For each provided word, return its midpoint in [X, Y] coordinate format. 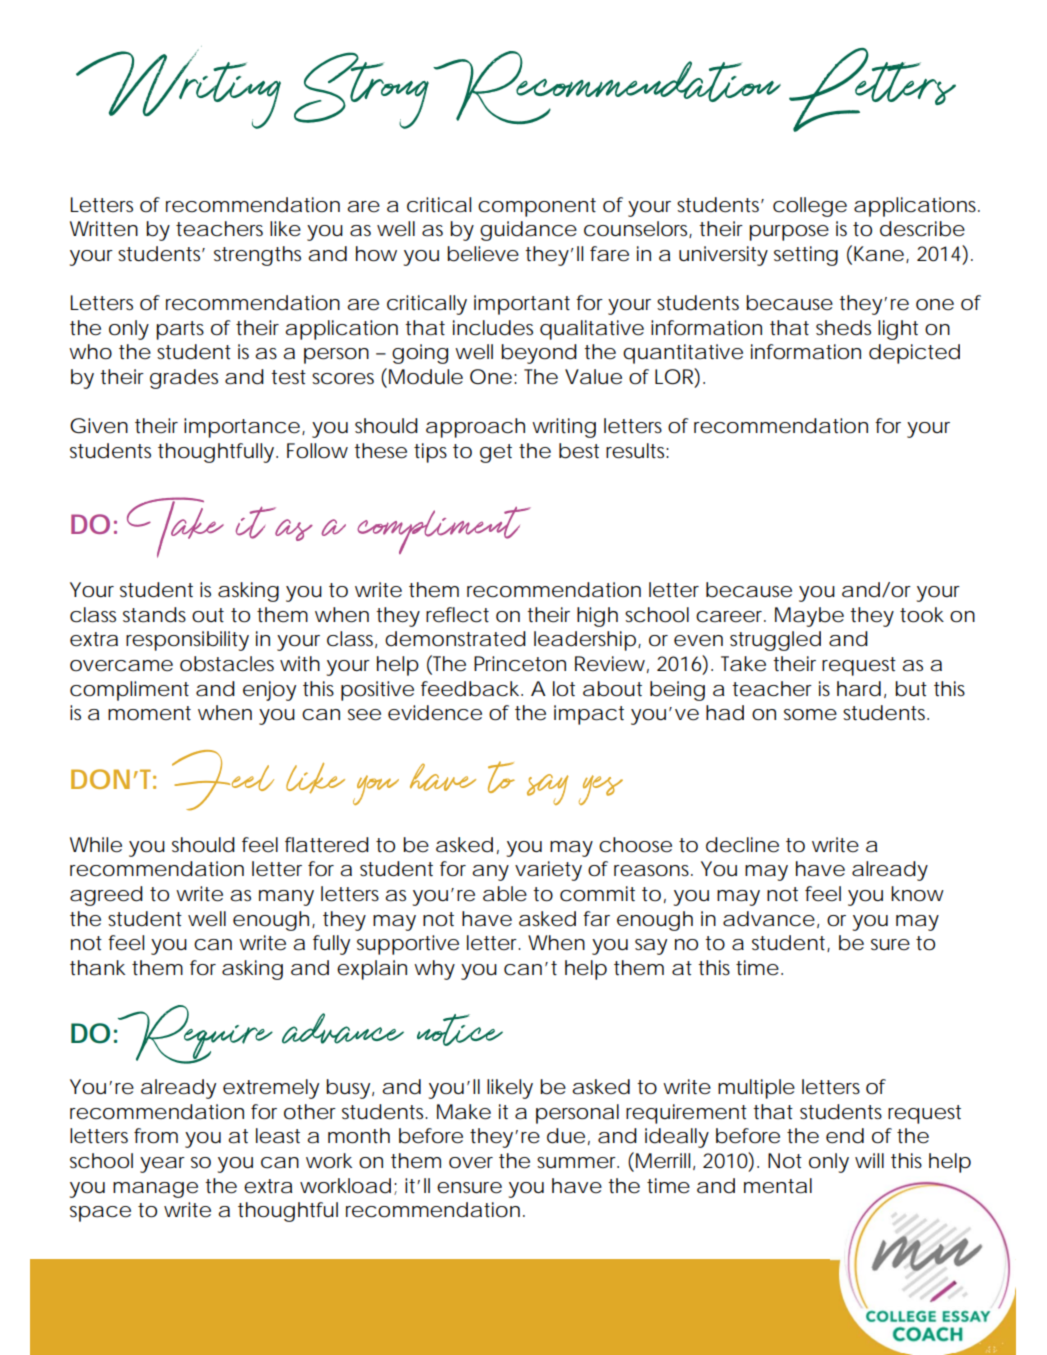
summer [578, 1163]
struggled [775, 641]
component [537, 207]
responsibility [187, 641]
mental [778, 1186]
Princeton [520, 664]
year [162, 1165]
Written [104, 229]
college [810, 207]
